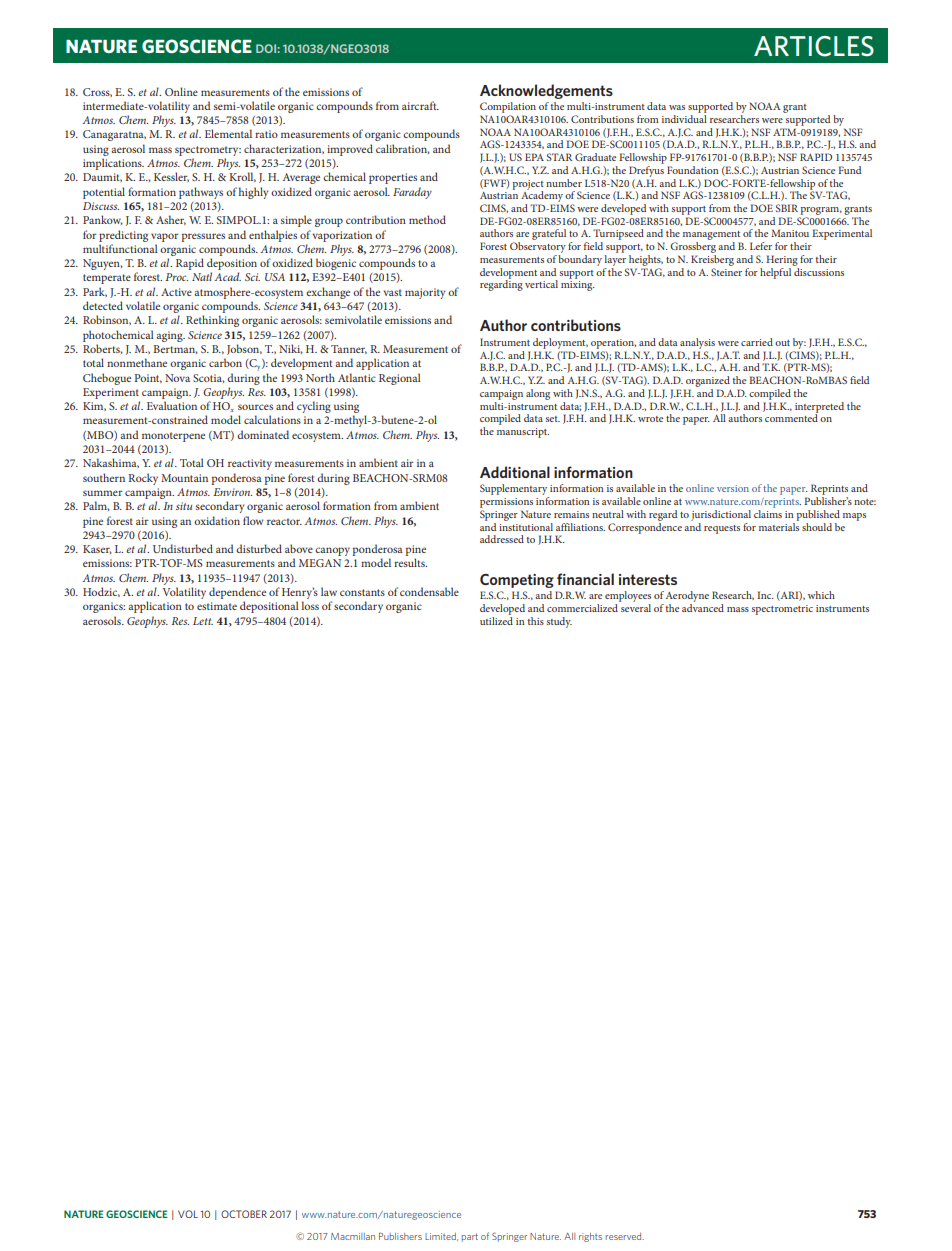  What do you see at coordinates (496, 619) in the image?
I see `utilized` at bounding box center [496, 619].
